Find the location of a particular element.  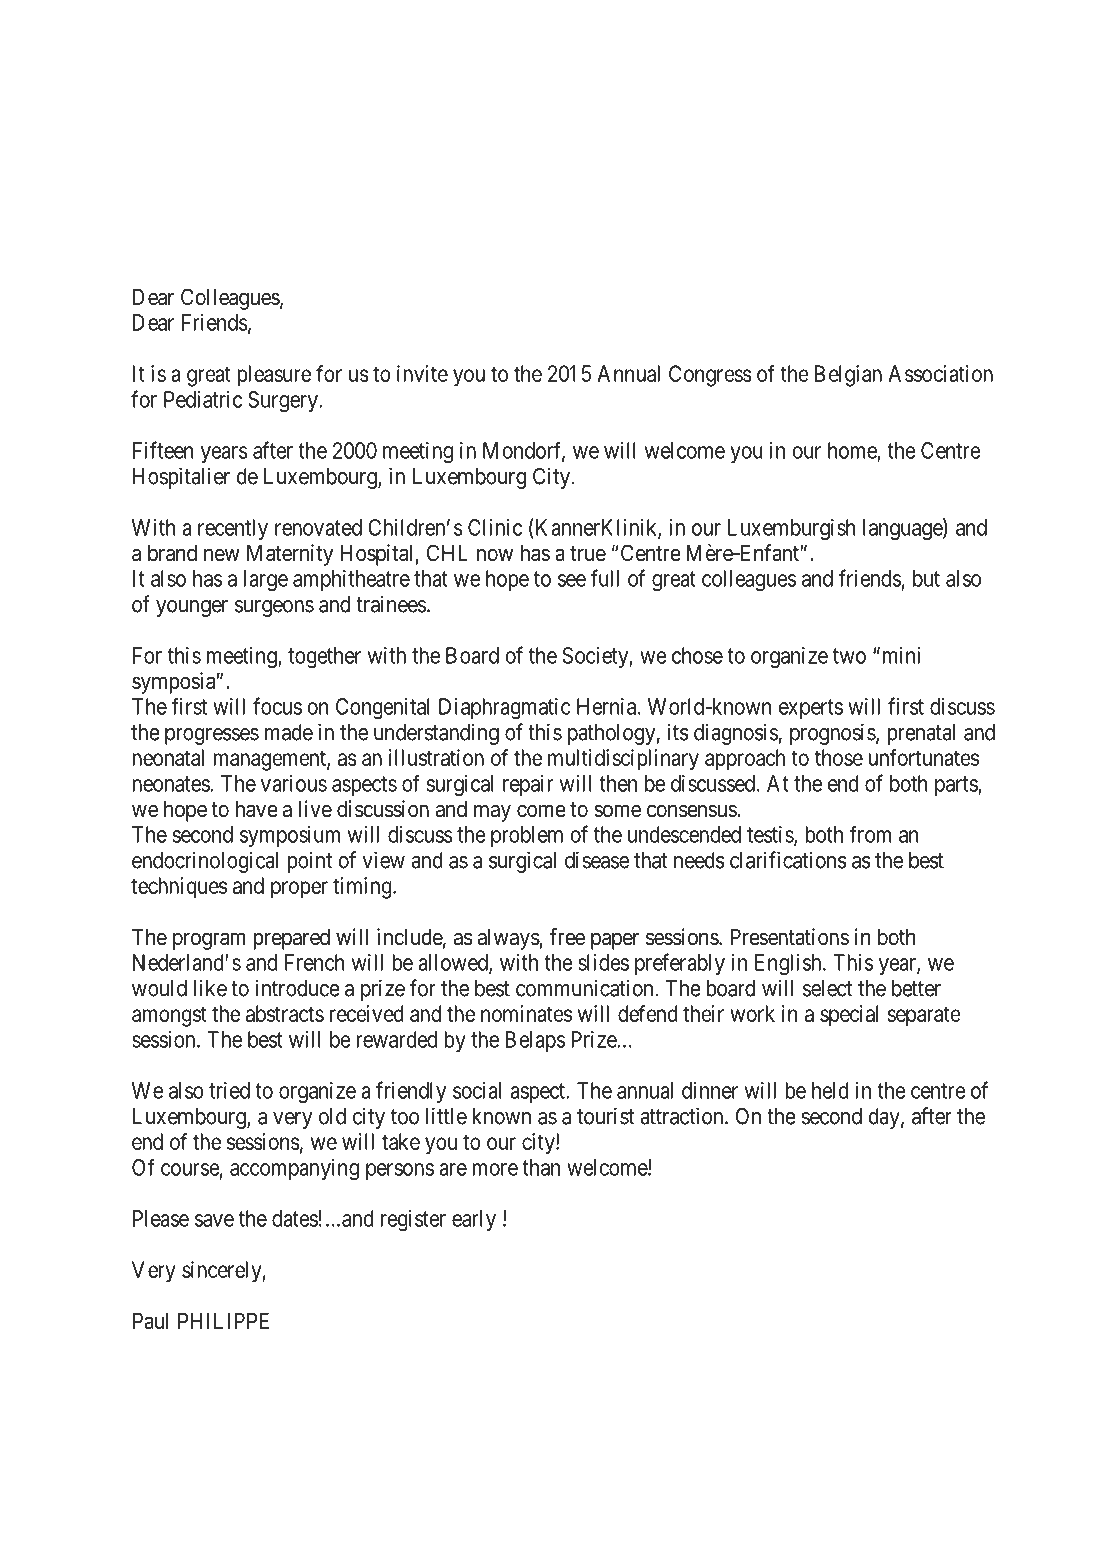

tried is located at coordinates (229, 1090).
